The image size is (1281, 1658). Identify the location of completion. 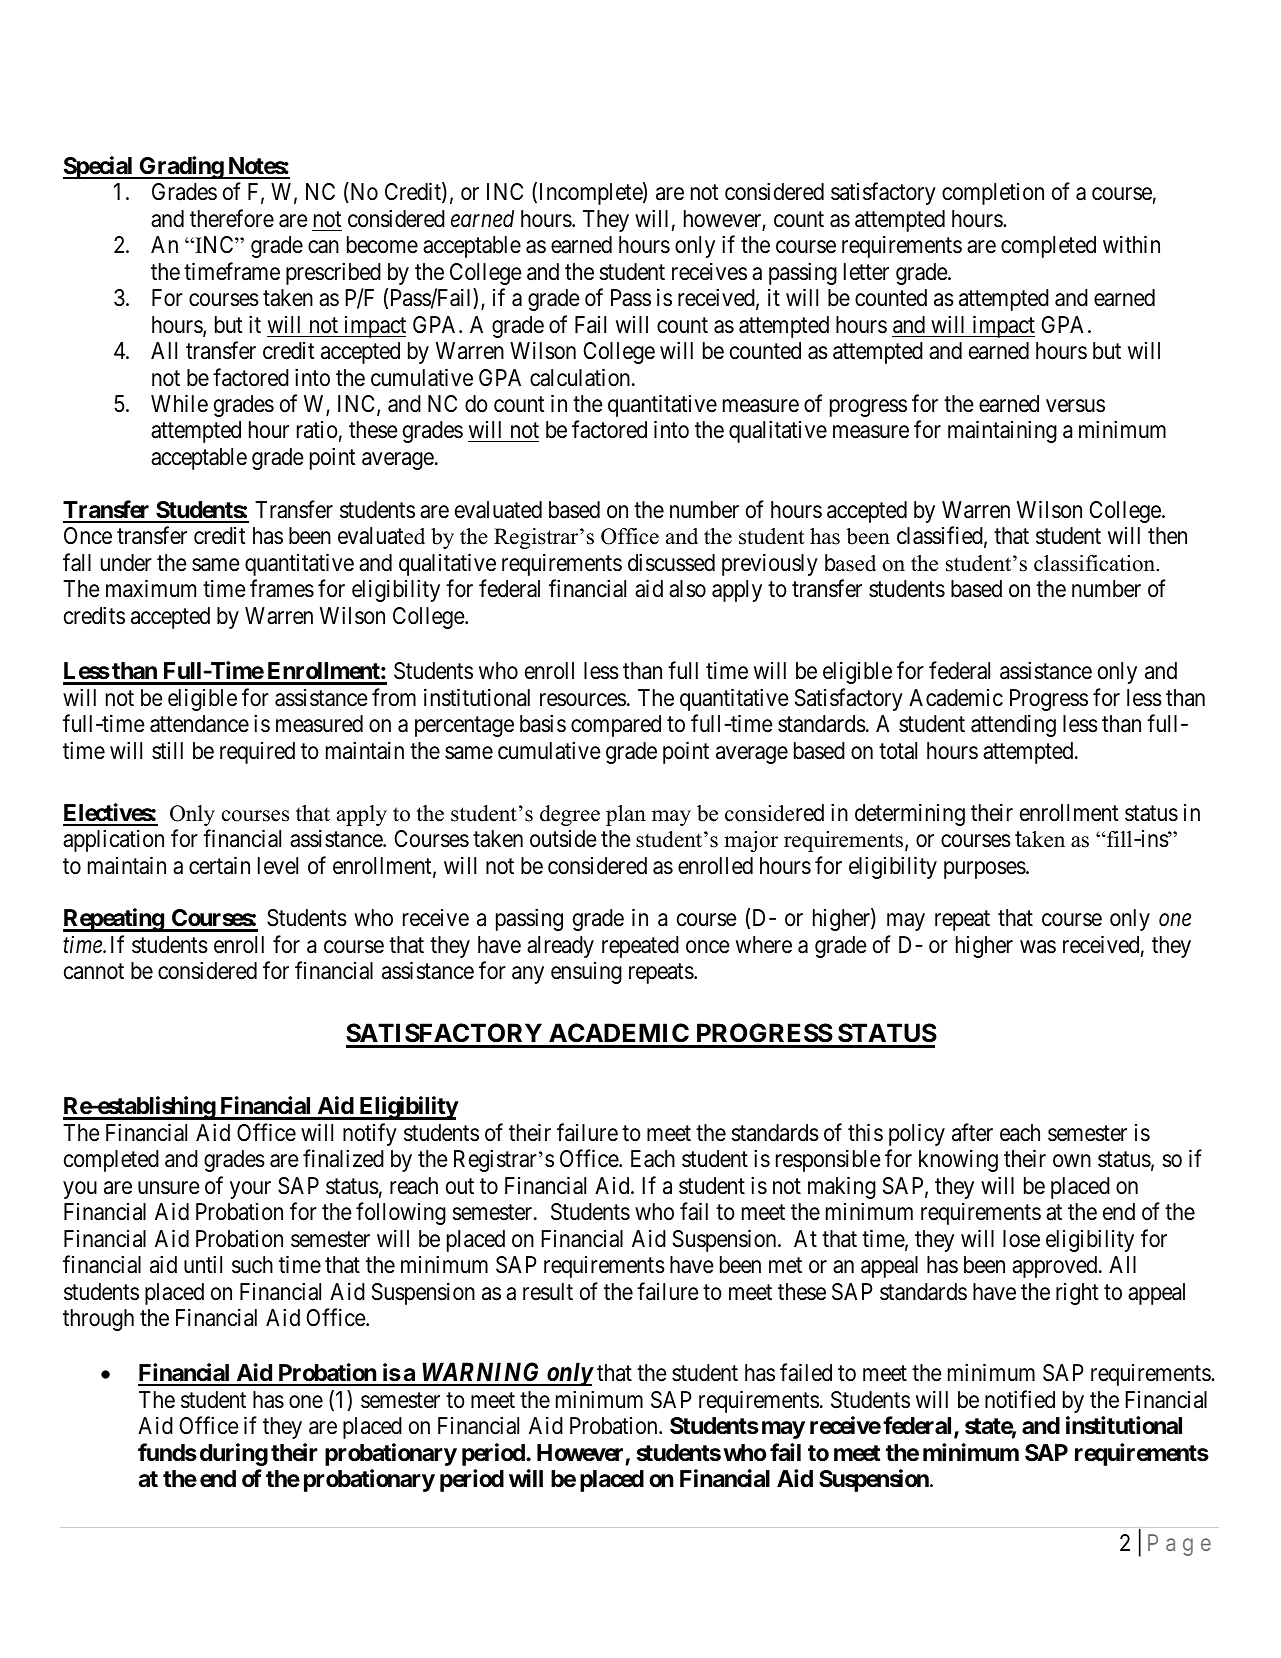
(993, 194).
